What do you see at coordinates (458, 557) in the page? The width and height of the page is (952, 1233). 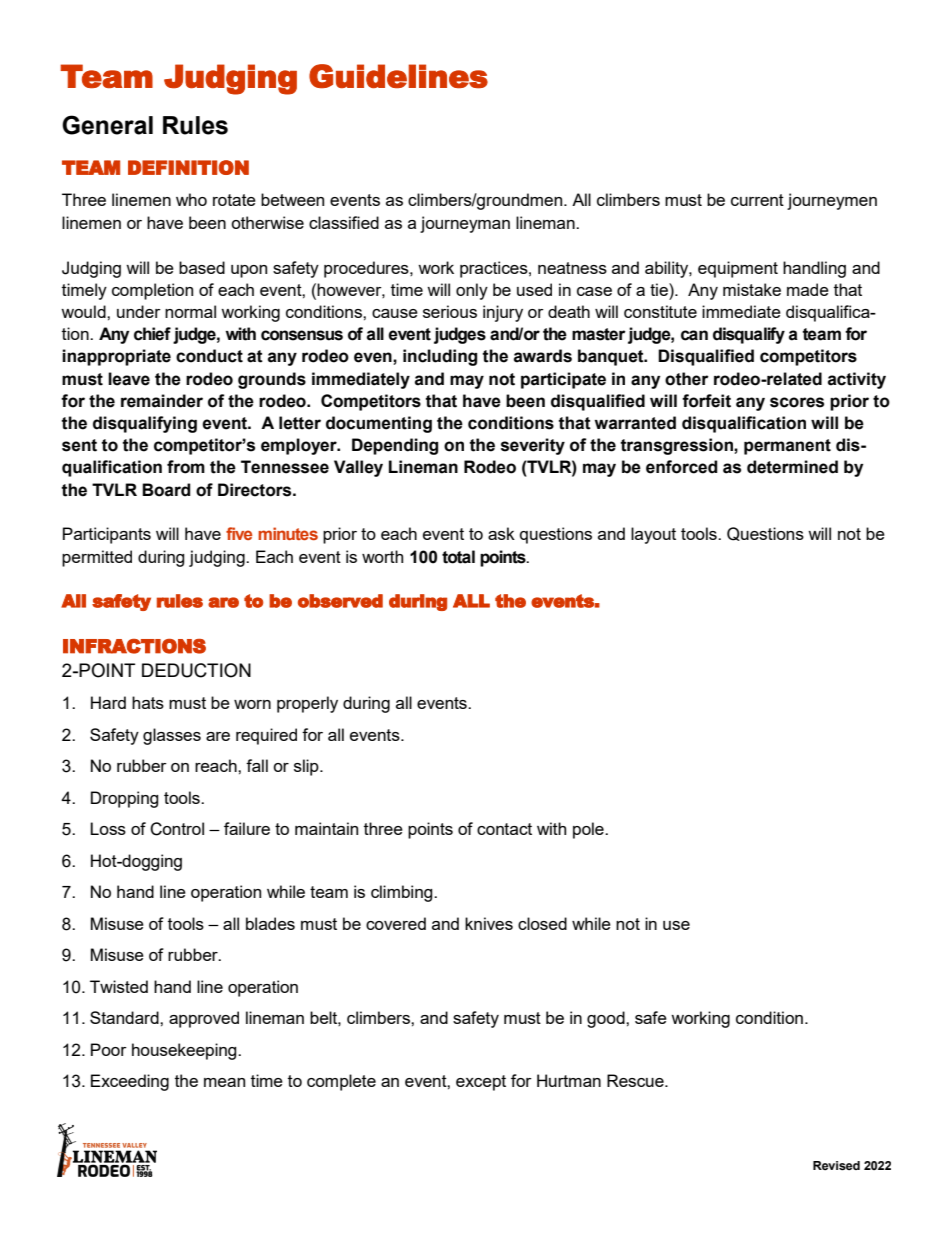 I see `total` at bounding box center [458, 557].
